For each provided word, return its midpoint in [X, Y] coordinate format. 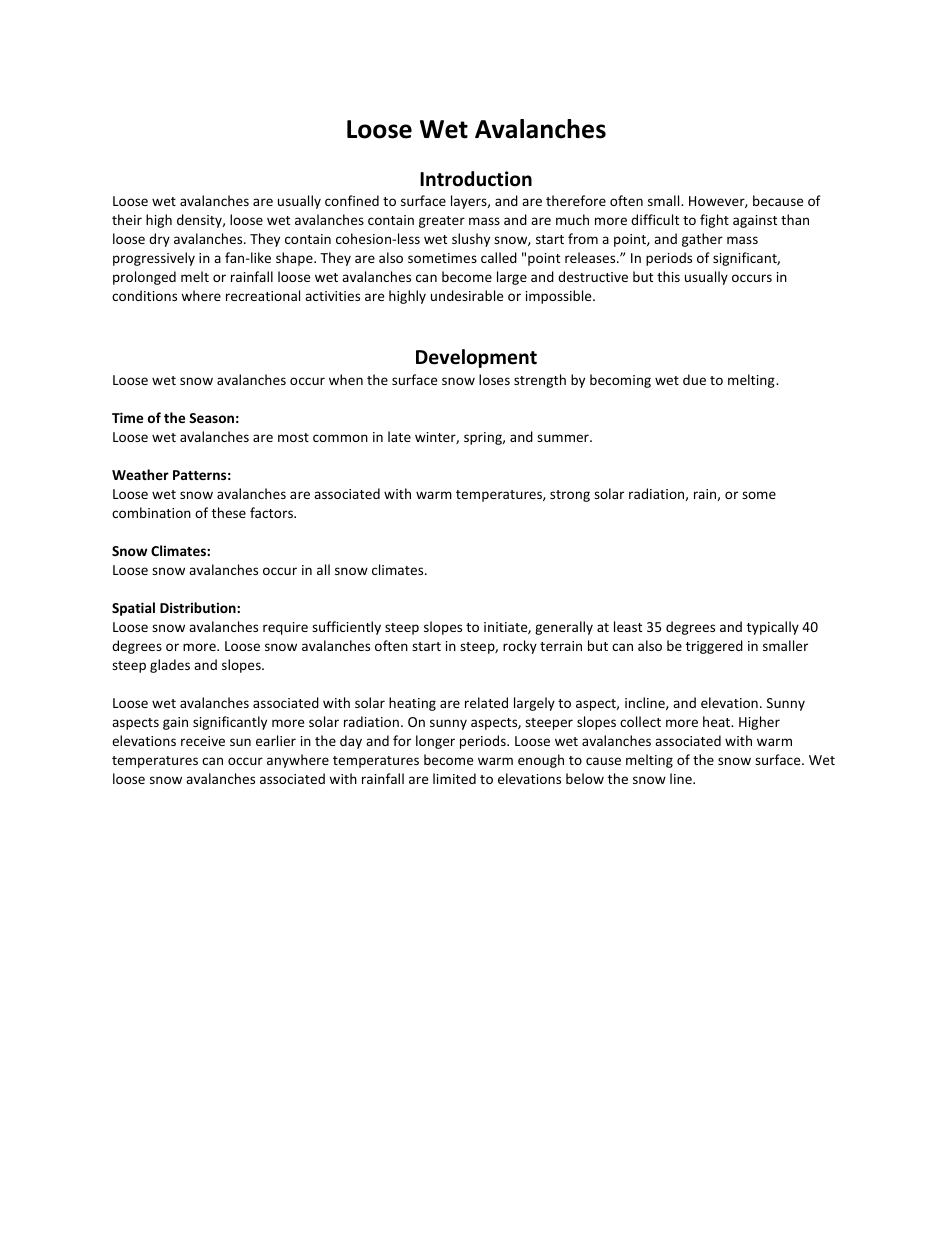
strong [570, 496]
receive [203, 741]
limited [454, 778]
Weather [140, 474]
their [127, 219]
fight [714, 221]
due [694, 379]
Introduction [476, 179]
